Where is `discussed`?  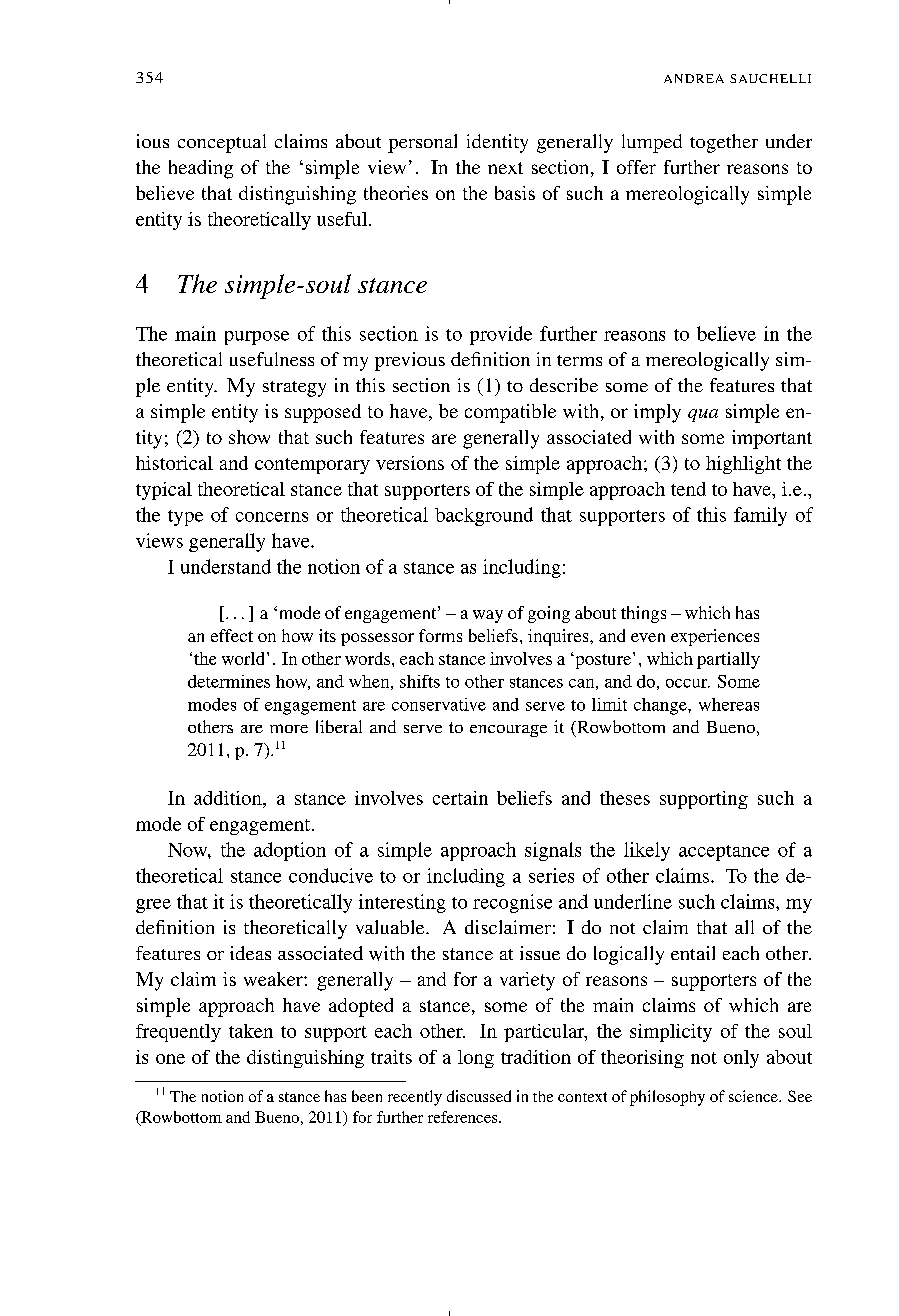
discussed is located at coordinates (479, 1096).
